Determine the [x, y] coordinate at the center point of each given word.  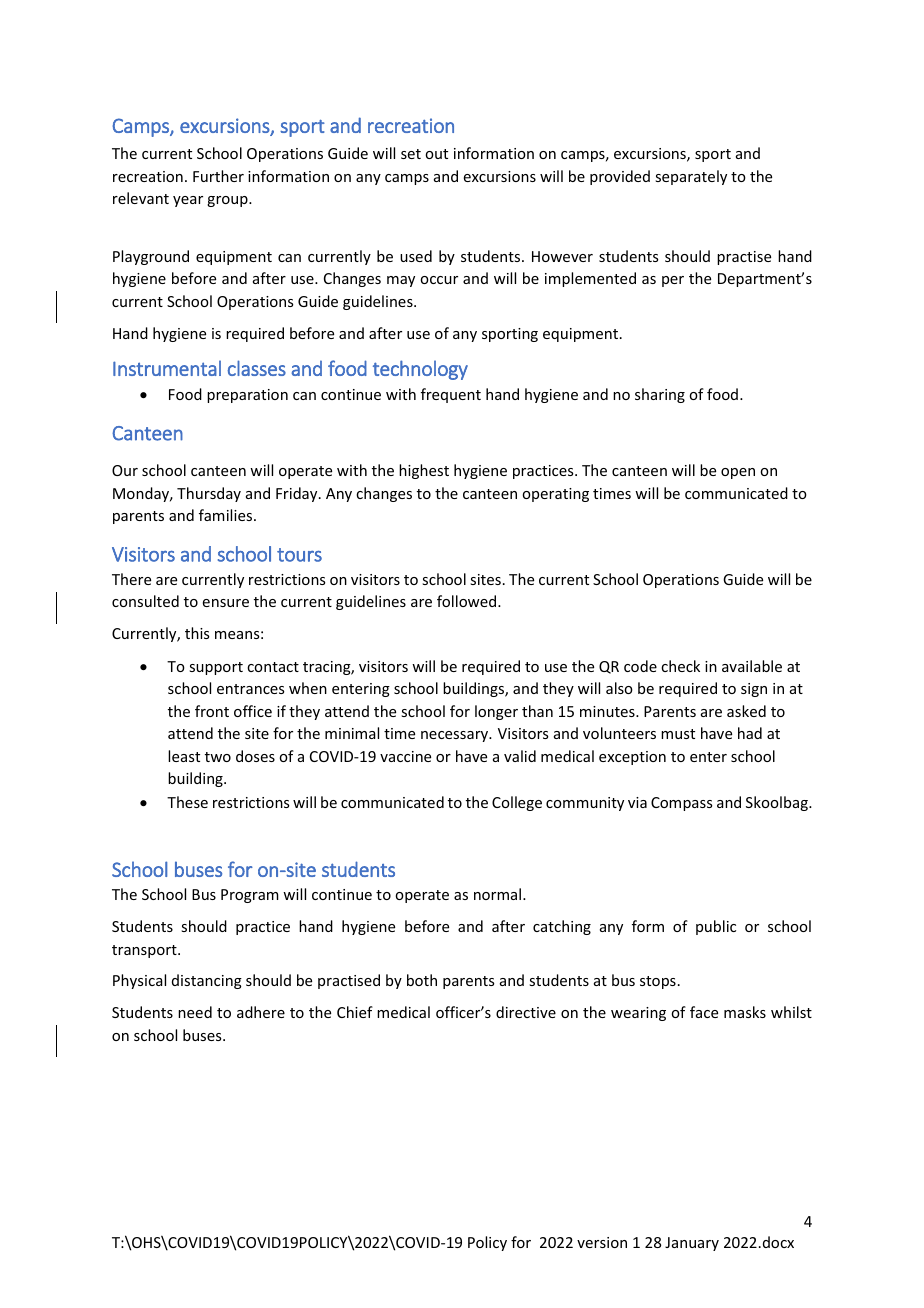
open [738, 473]
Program [250, 896]
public [716, 927]
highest [424, 471]
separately [691, 177]
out [436, 154]
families [227, 515]
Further [218, 176]
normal [499, 894]
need [195, 1012]
